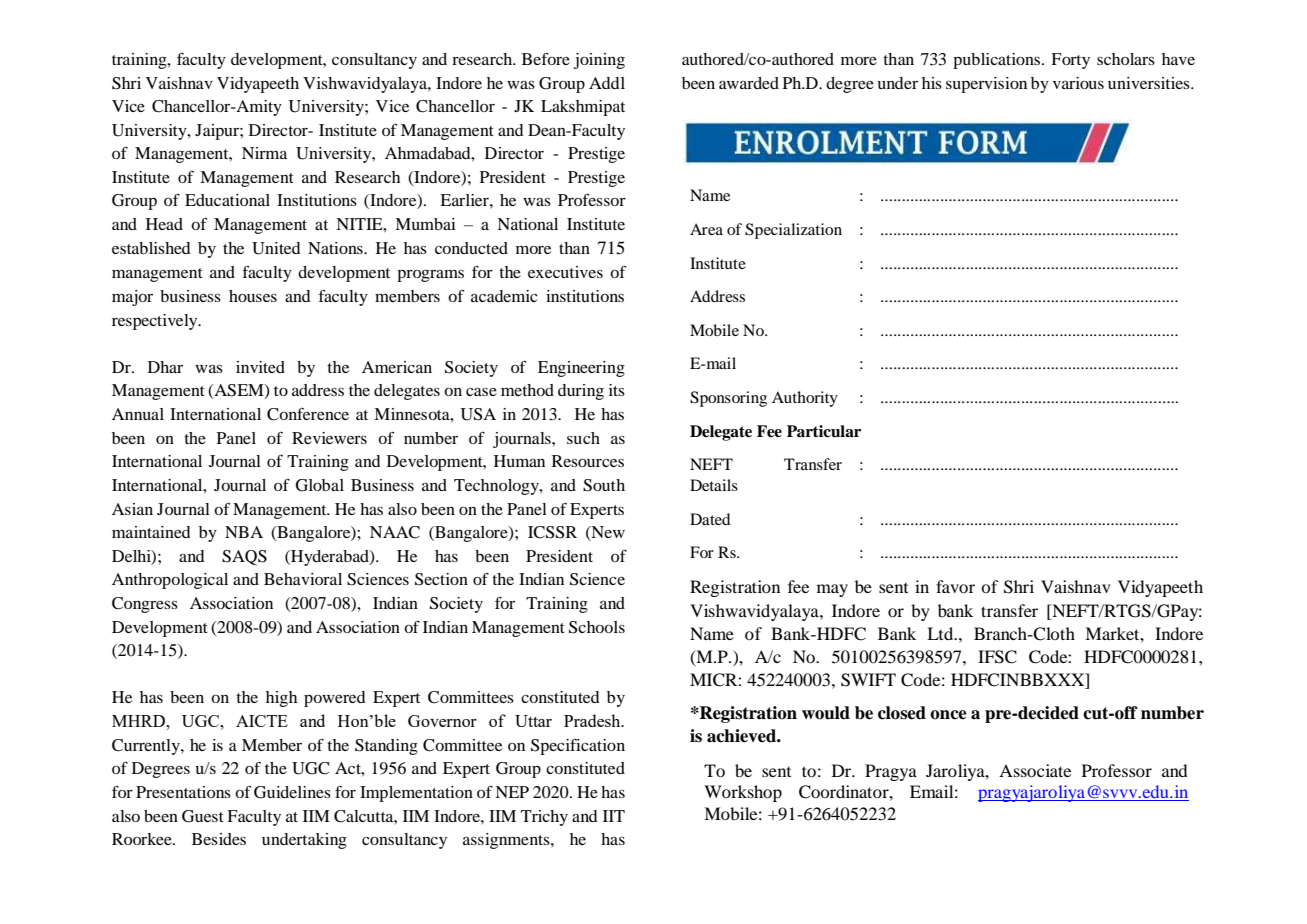  Describe the element at coordinates (546, 58) in the screenshot. I see `Before` at that location.
